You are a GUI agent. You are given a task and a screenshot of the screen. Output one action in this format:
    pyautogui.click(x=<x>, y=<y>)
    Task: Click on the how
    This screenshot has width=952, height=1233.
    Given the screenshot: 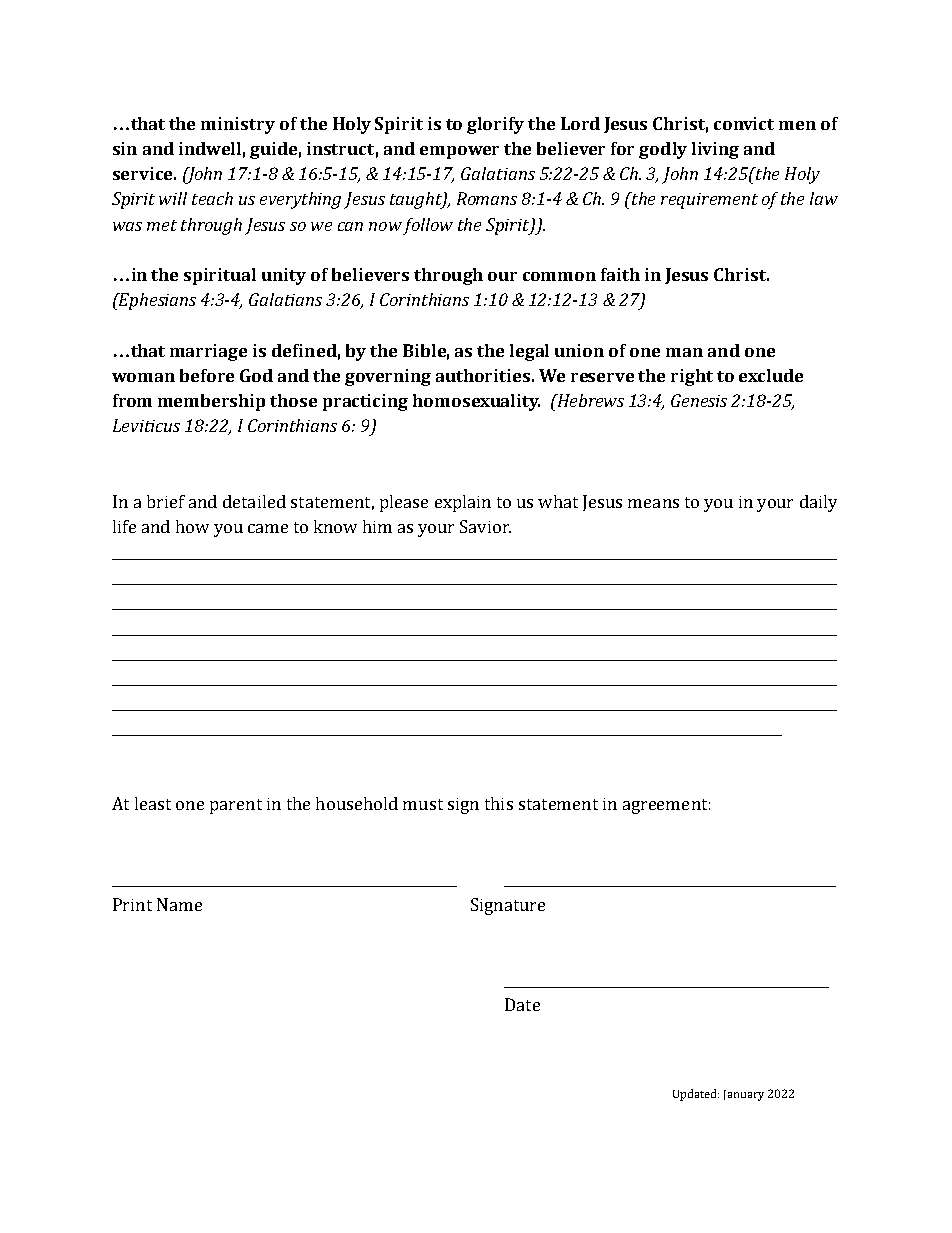 What is the action you would take?
    pyautogui.click(x=192, y=526)
